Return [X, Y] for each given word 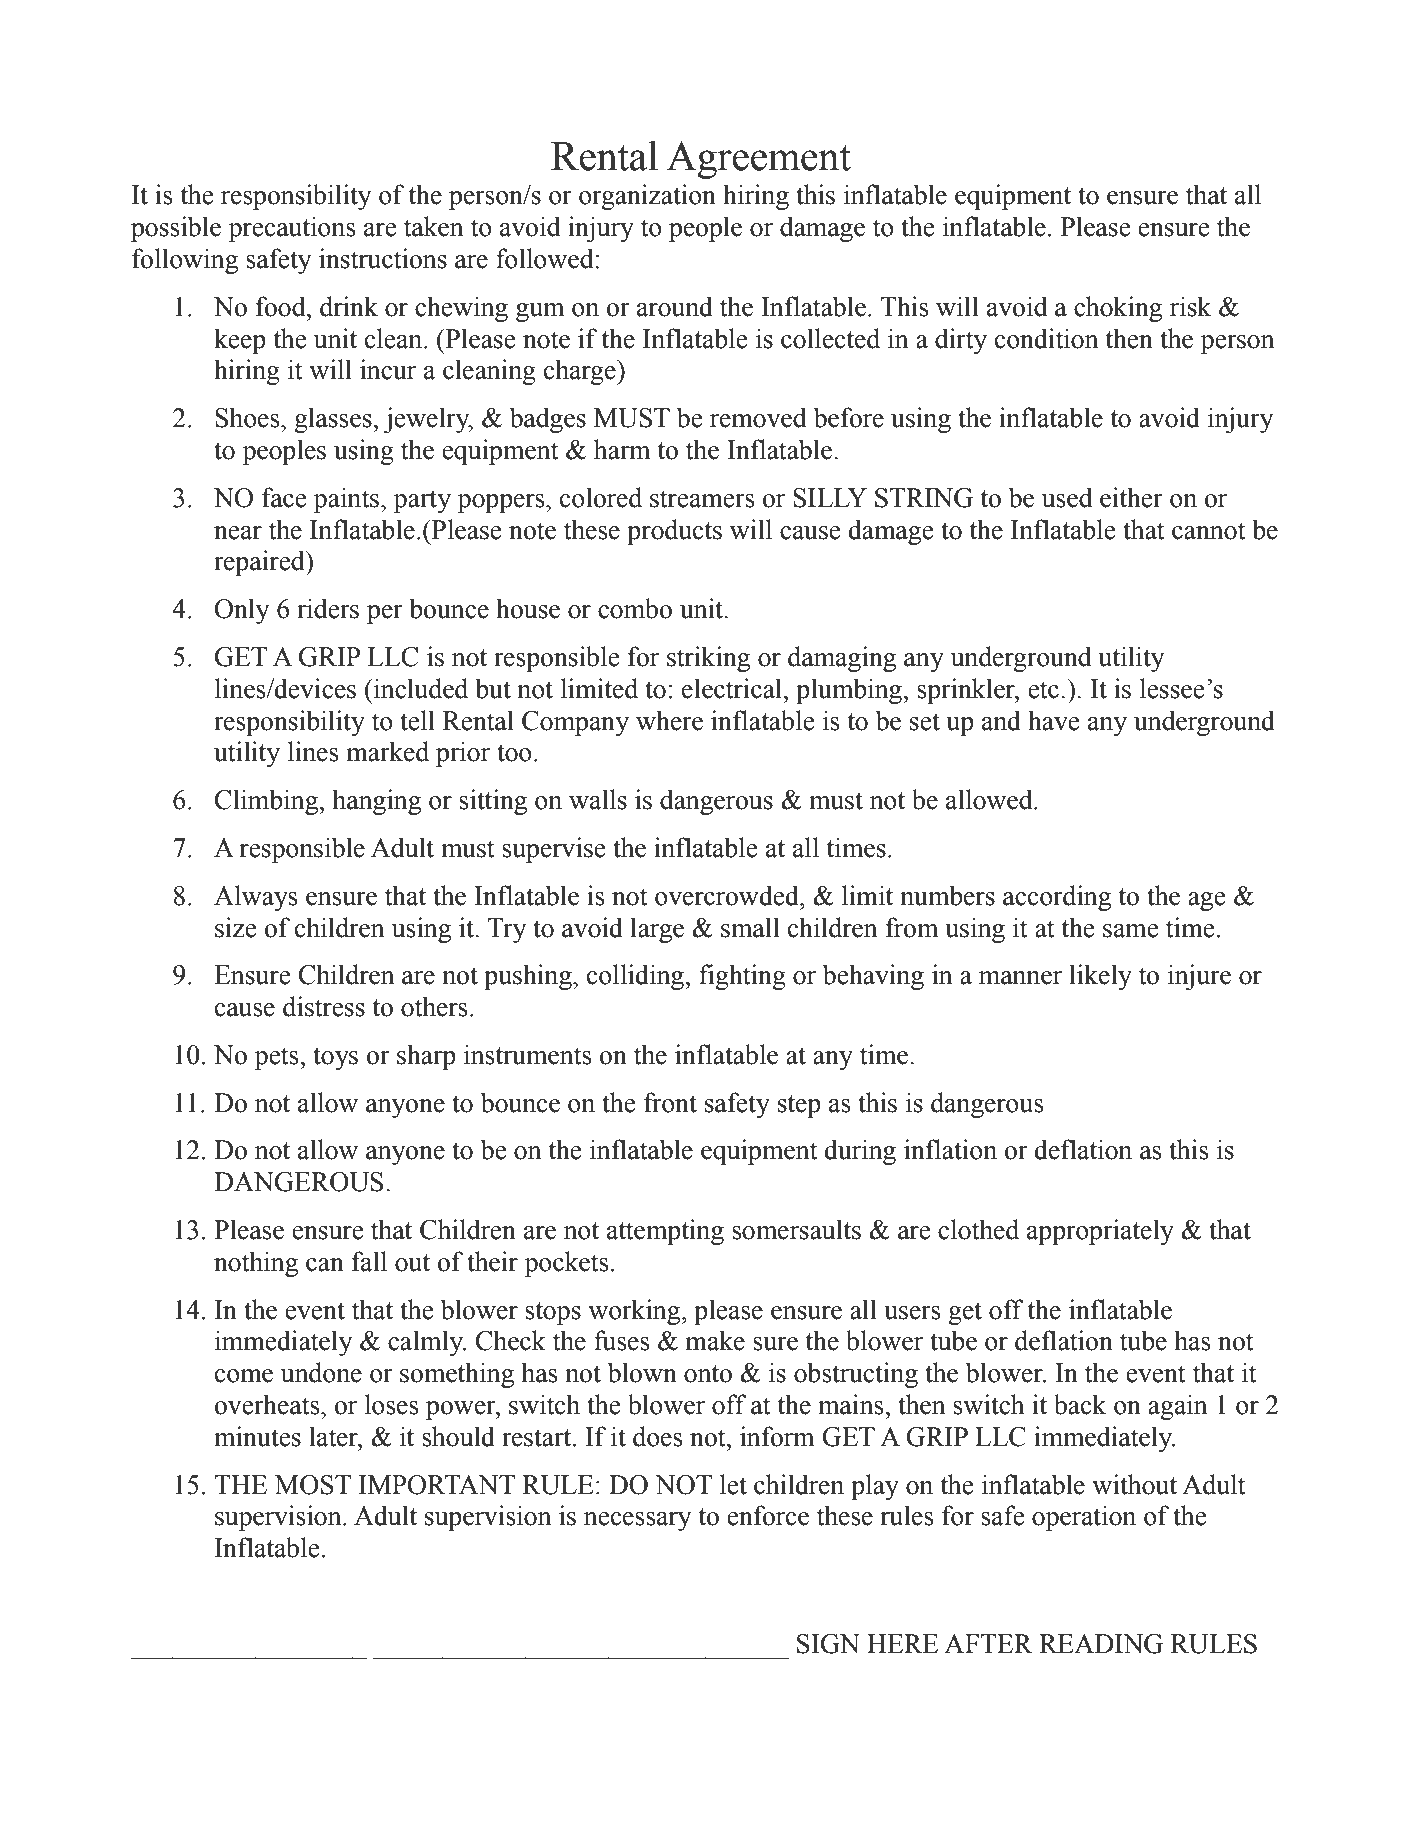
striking [708, 659]
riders [328, 608]
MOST [313, 1485]
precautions [292, 229]
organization [647, 197]
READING [1101, 1644]
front [670, 1102]
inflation [950, 1149]
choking [1118, 309]
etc [1043, 690]
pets [278, 1058]
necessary [638, 1521]
